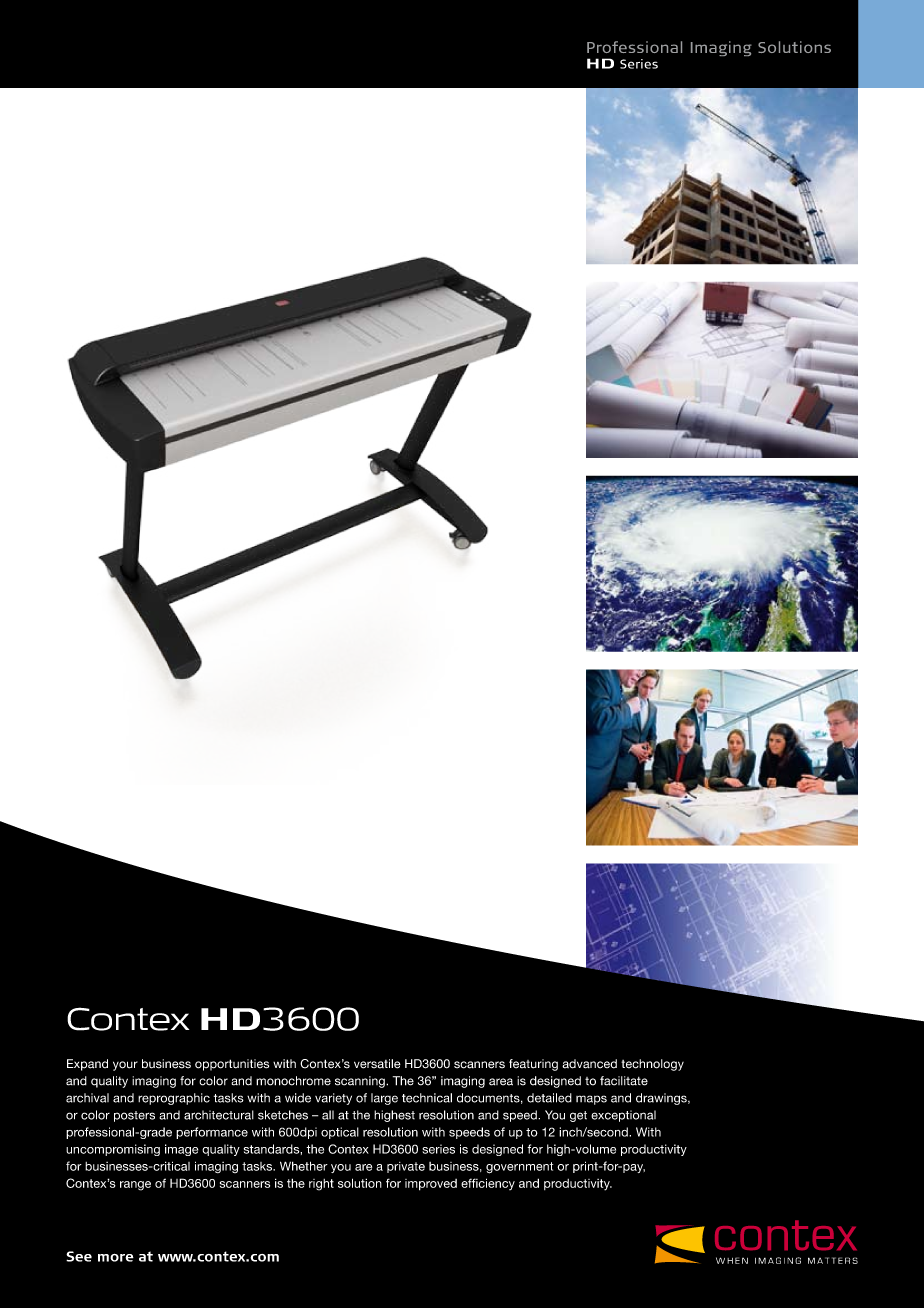  Describe the element at coordinates (406, 1167) in the screenshot. I see `private` at that location.
